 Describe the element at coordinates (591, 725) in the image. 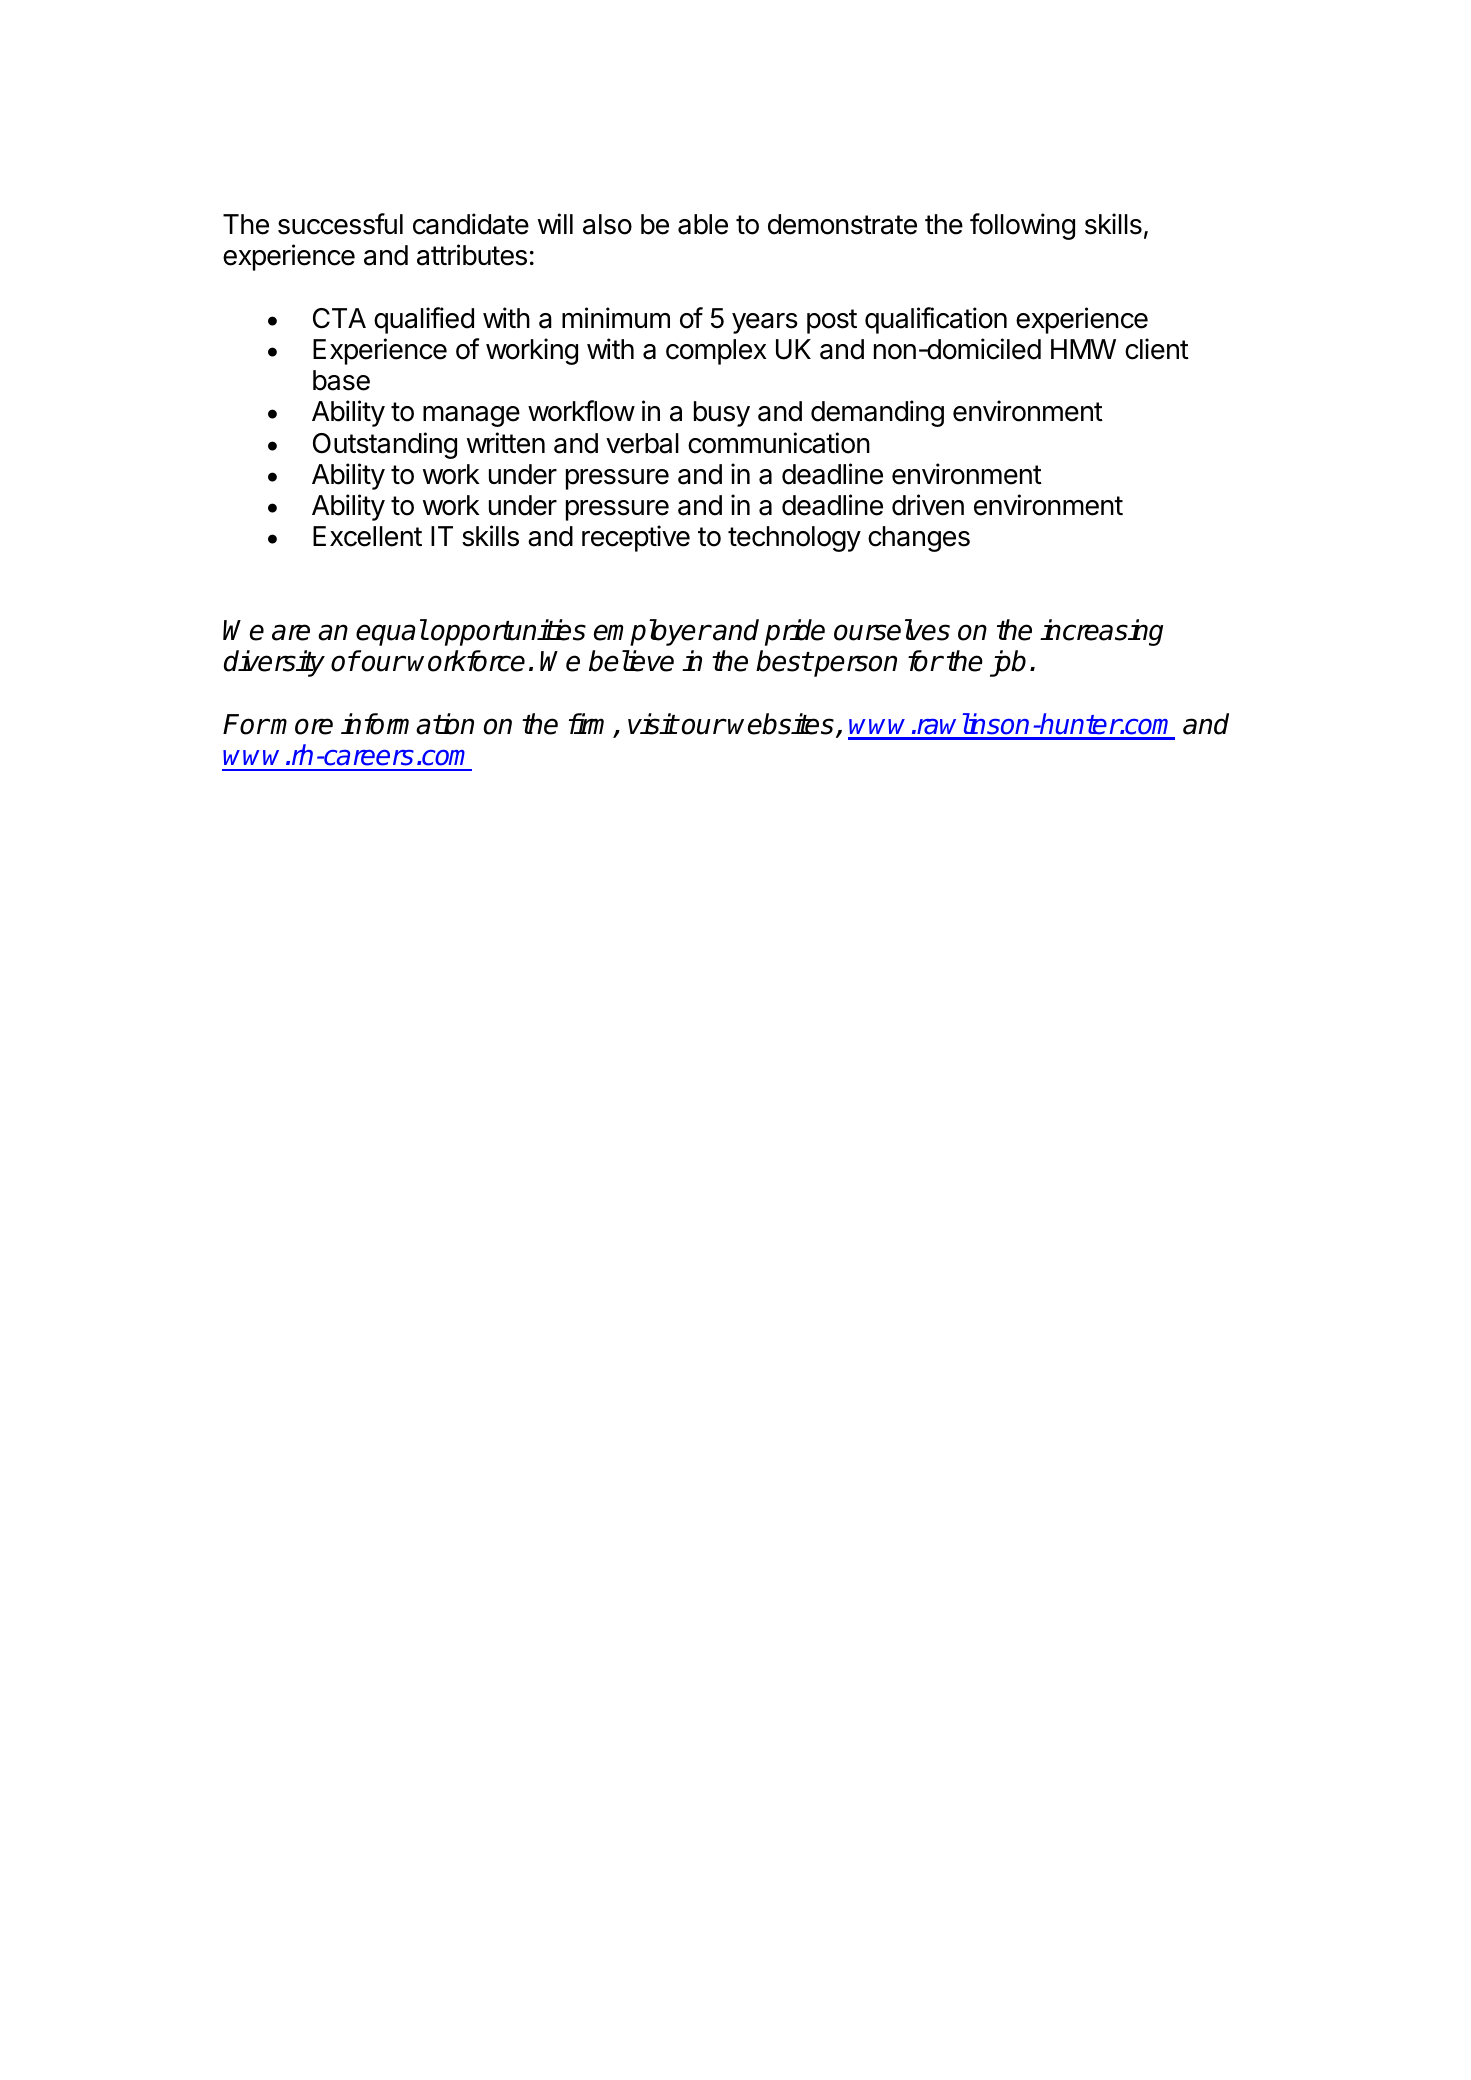

I see `firm` at that location.
